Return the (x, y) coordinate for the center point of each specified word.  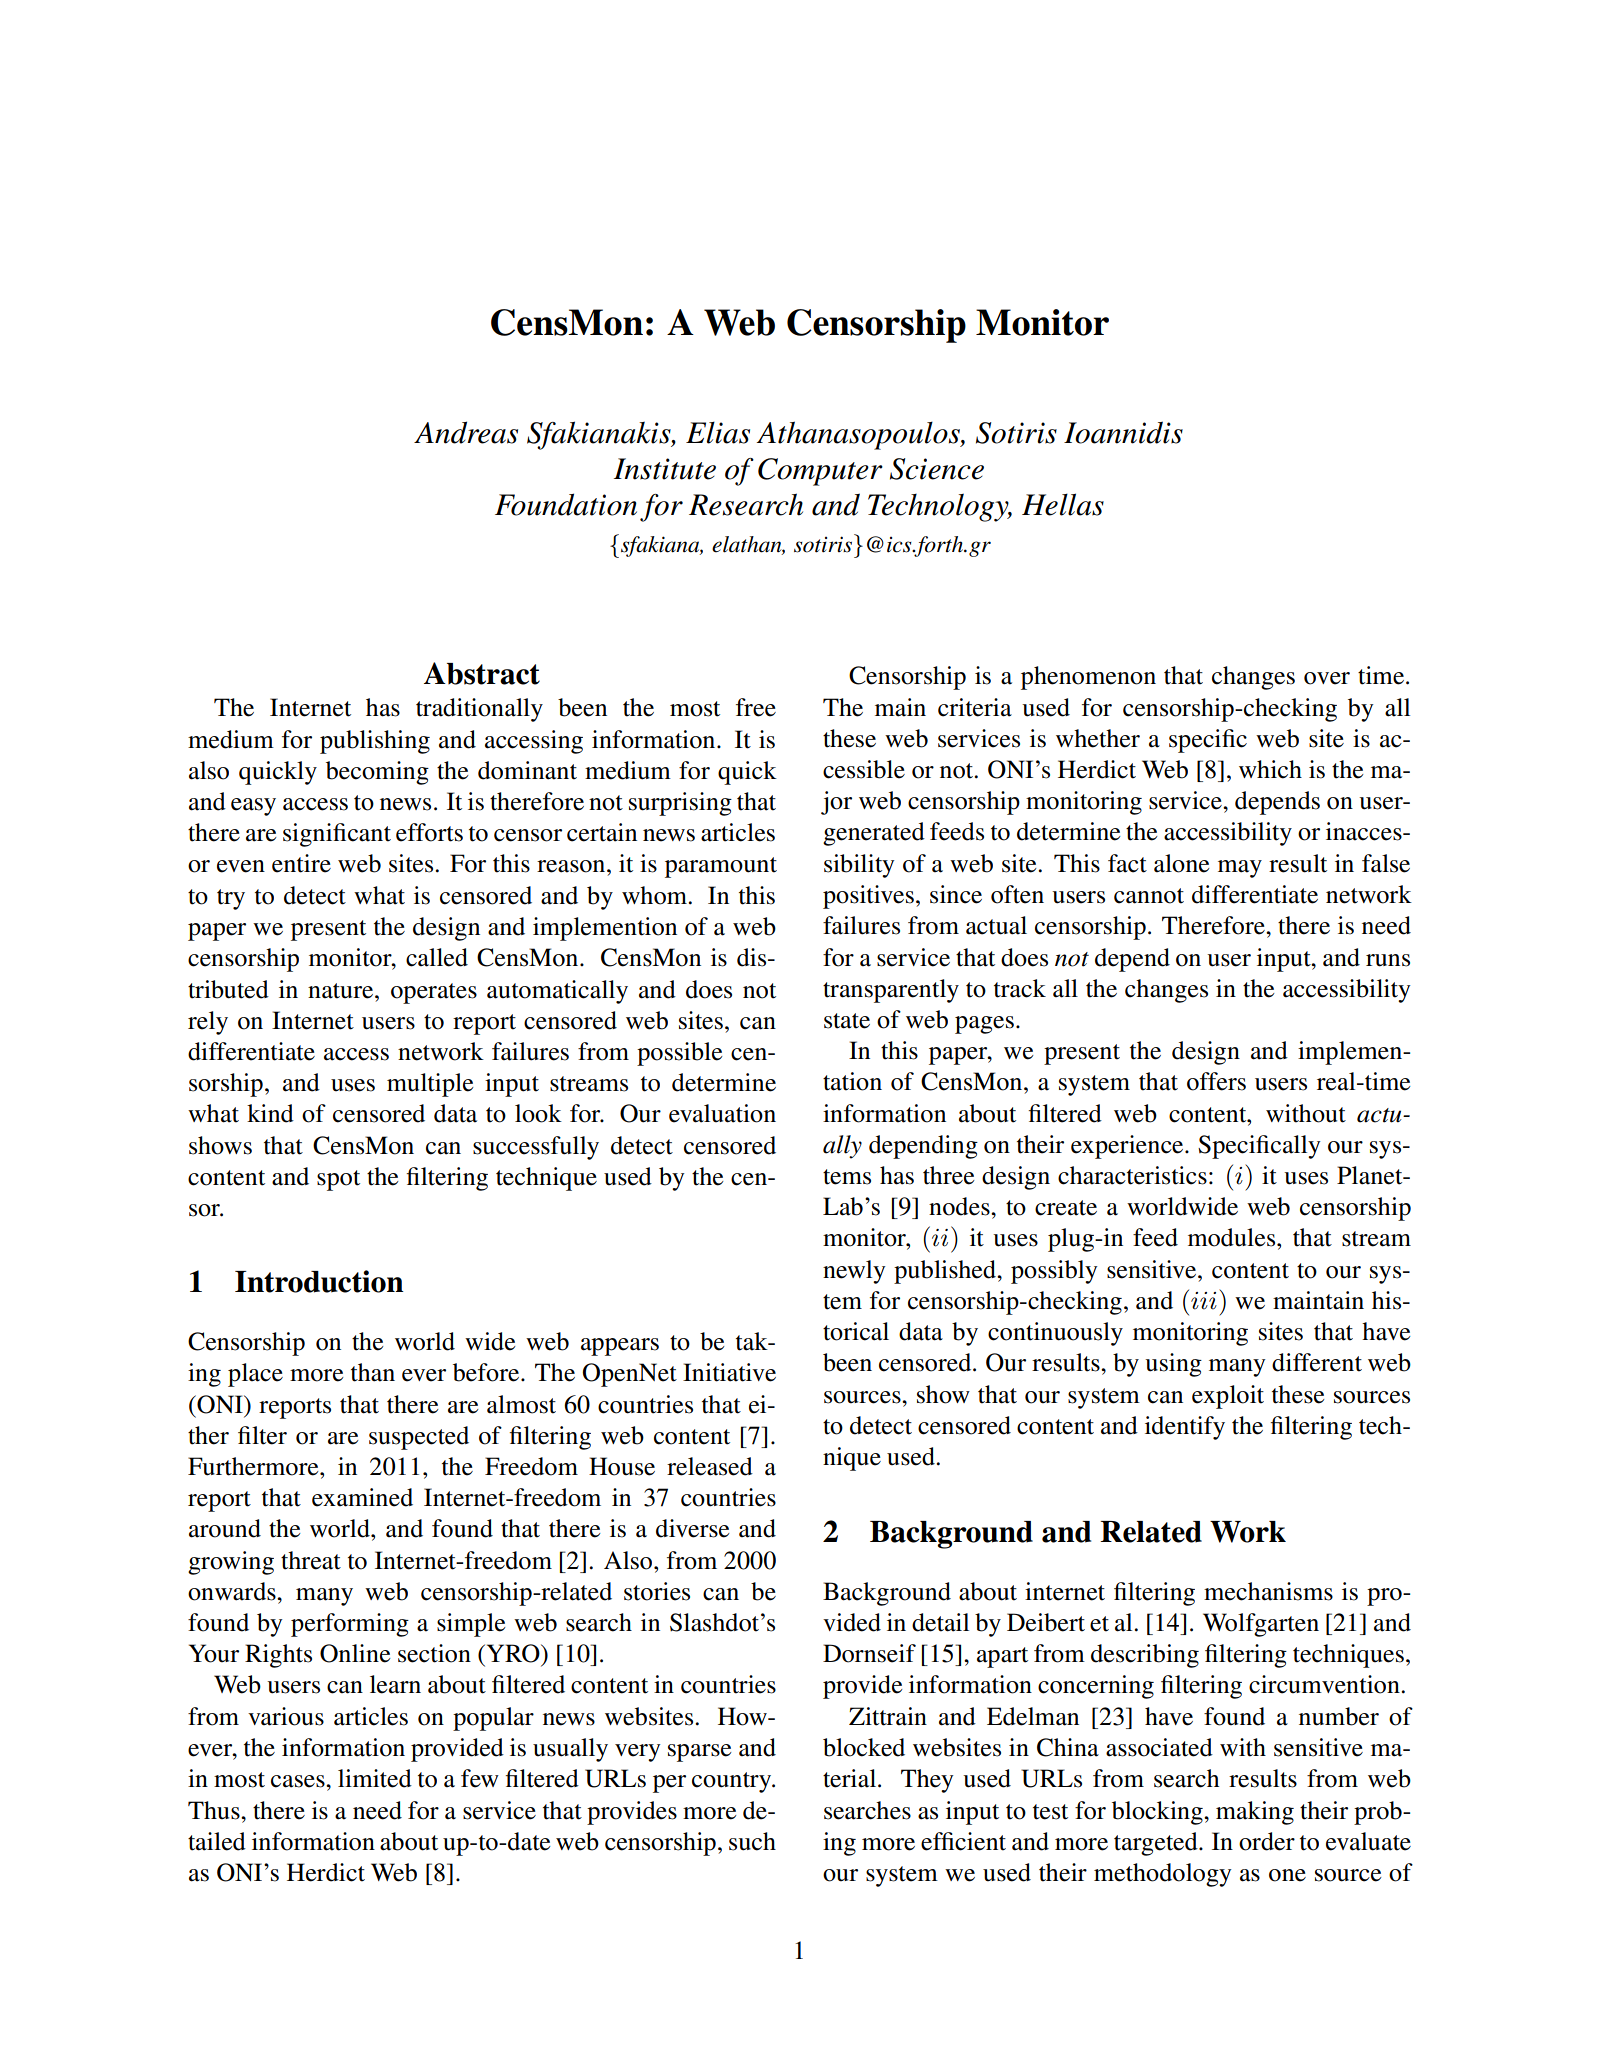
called (437, 957)
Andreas (466, 432)
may (1240, 869)
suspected (419, 1438)
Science (937, 469)
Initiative (729, 1372)
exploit (1228, 1397)
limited (375, 1778)
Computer (820, 472)
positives (868, 897)
